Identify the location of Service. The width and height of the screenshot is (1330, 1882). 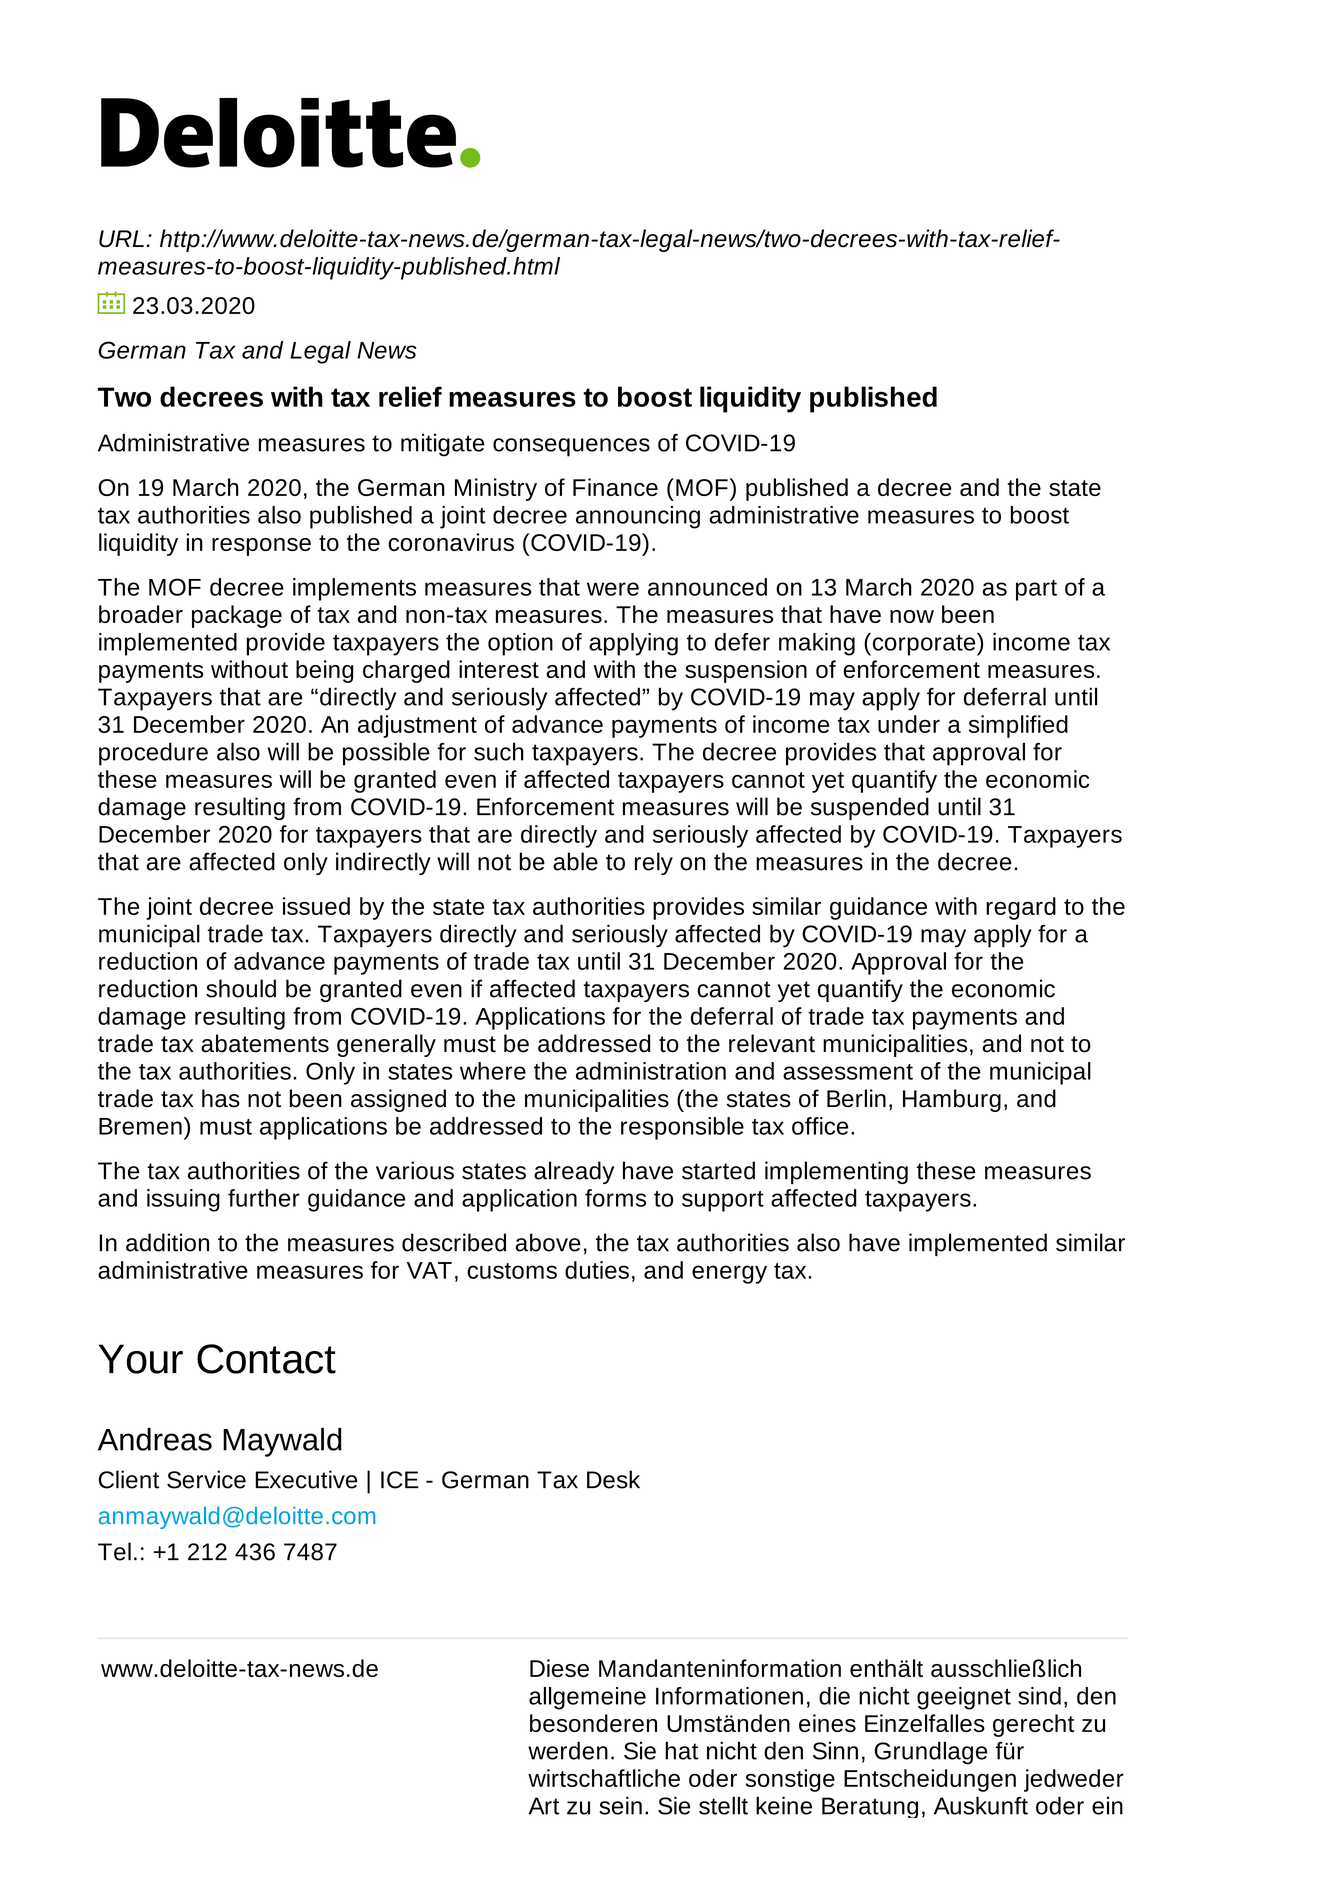
(206, 1479).
